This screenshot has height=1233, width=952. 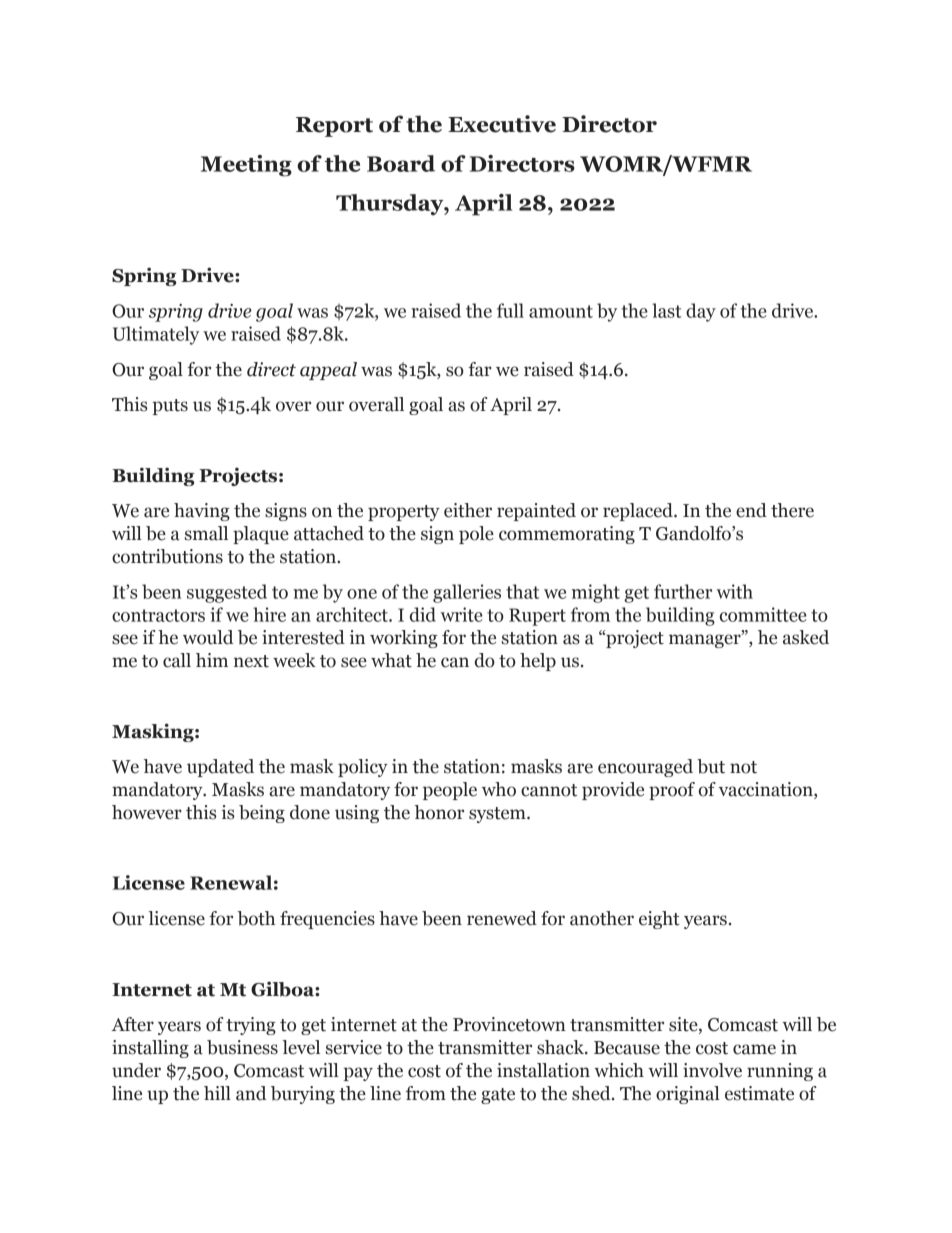 What do you see at coordinates (751, 510) in the screenshot?
I see `end` at bounding box center [751, 510].
